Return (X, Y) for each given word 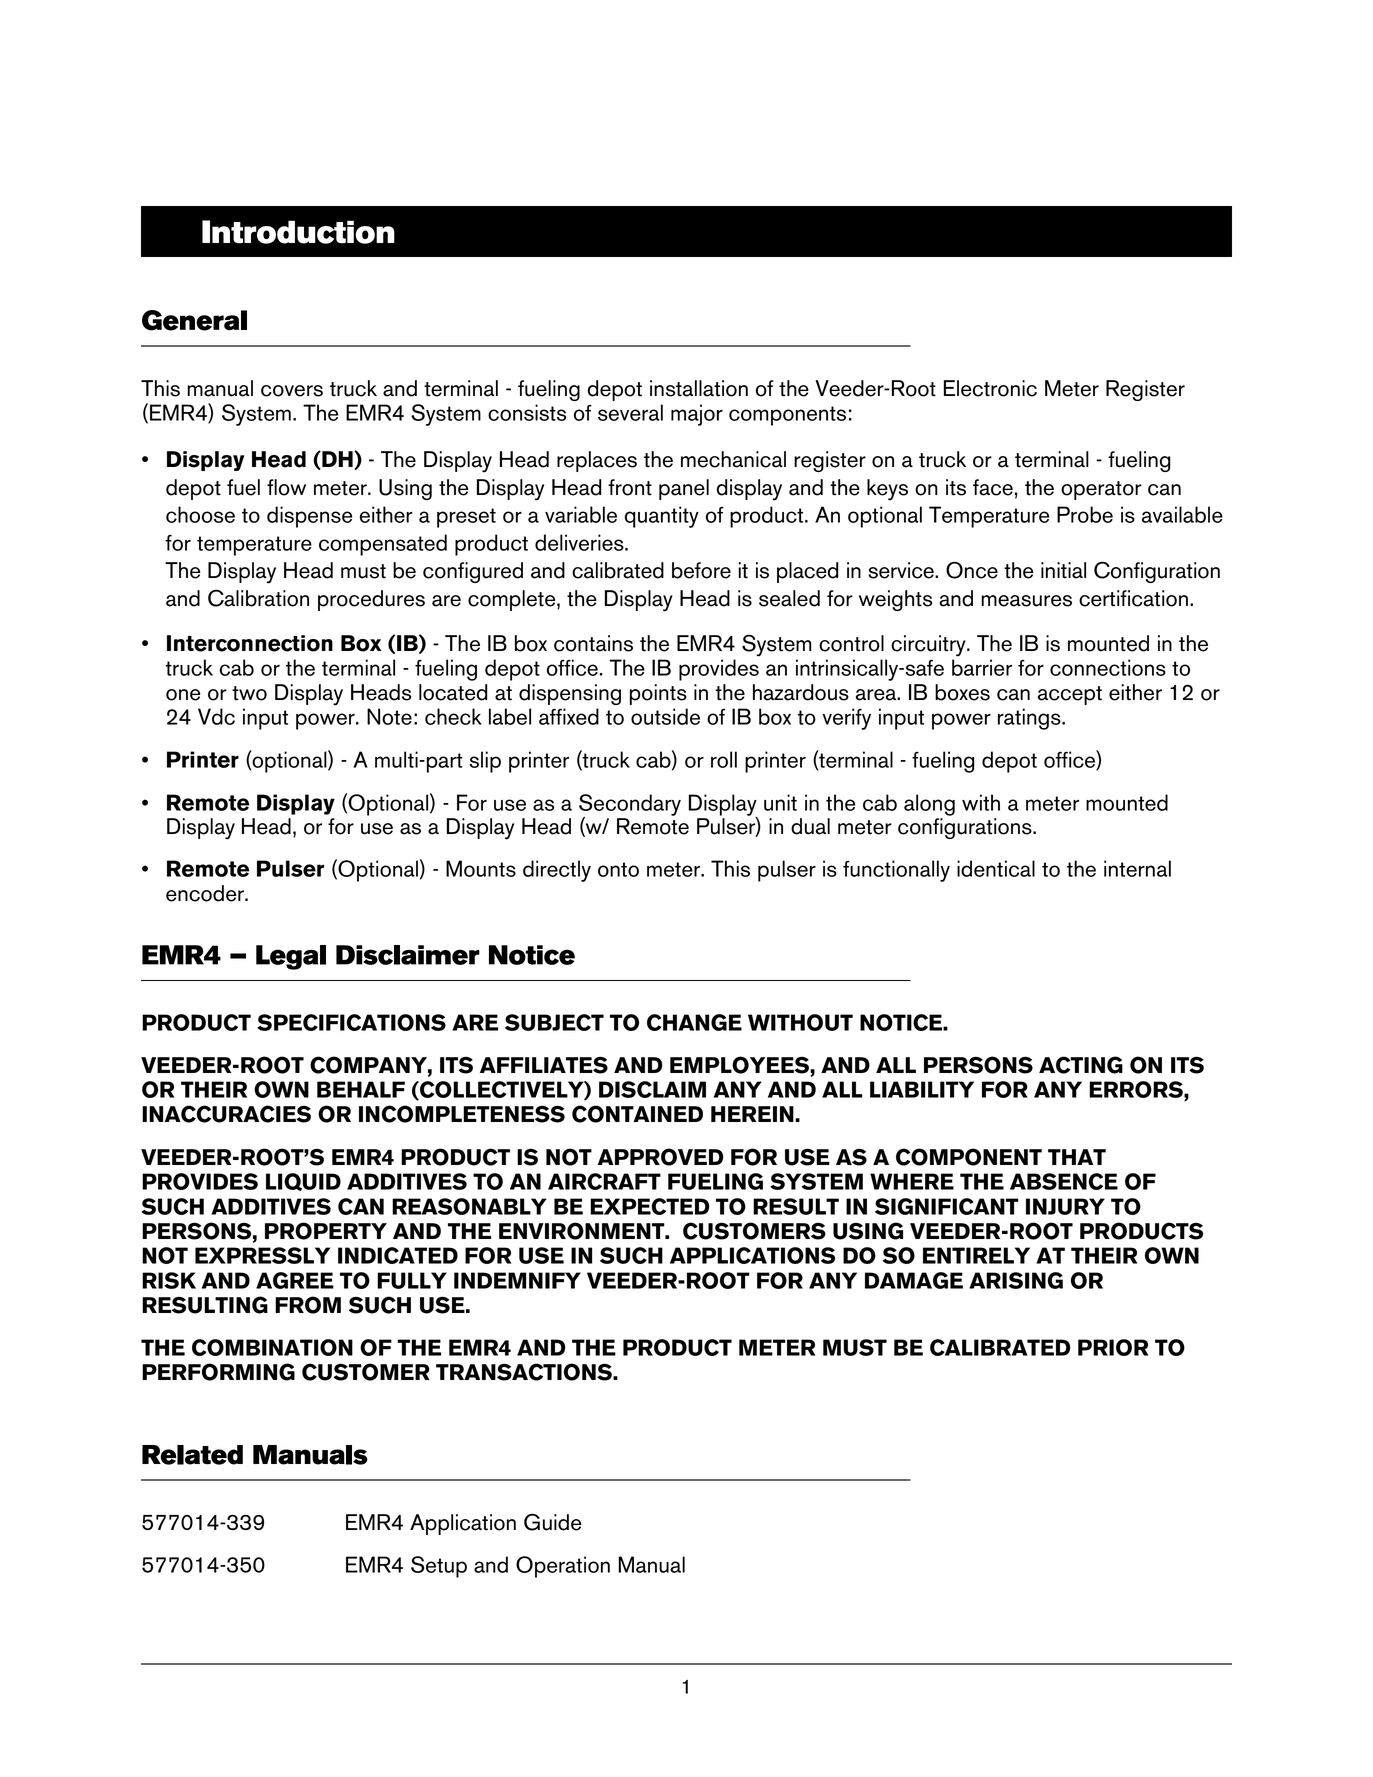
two (249, 693)
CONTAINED (637, 1114)
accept (1070, 695)
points (658, 694)
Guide (552, 1522)
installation (699, 388)
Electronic (990, 388)
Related (192, 1455)
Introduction (298, 232)
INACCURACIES (226, 1114)
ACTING (1081, 1065)
